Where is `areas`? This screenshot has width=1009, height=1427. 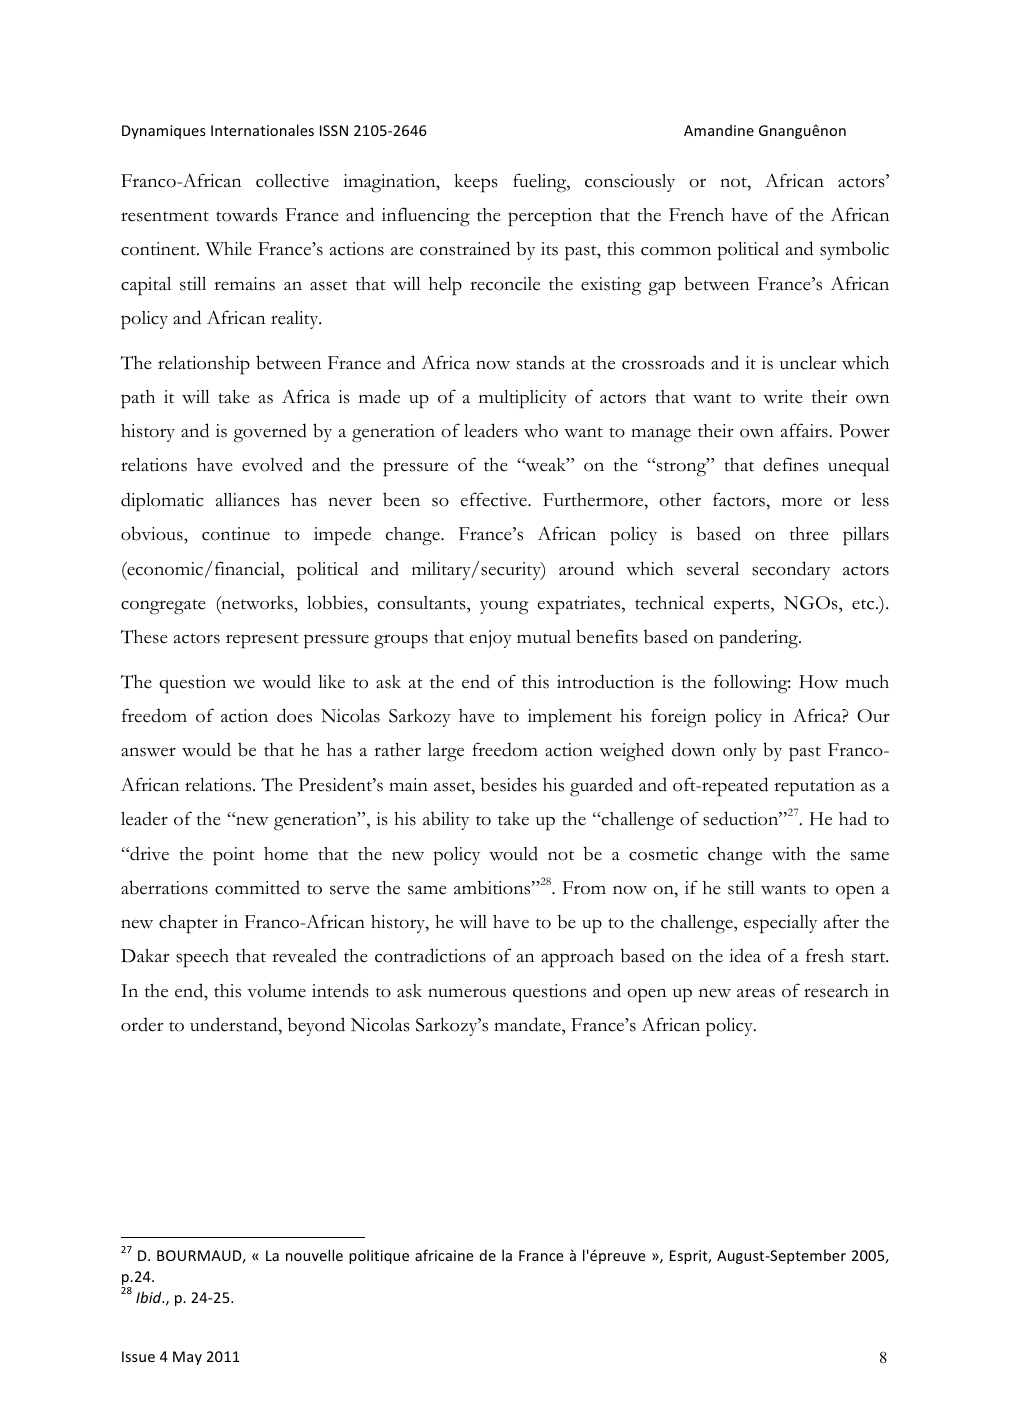 areas is located at coordinates (756, 993).
